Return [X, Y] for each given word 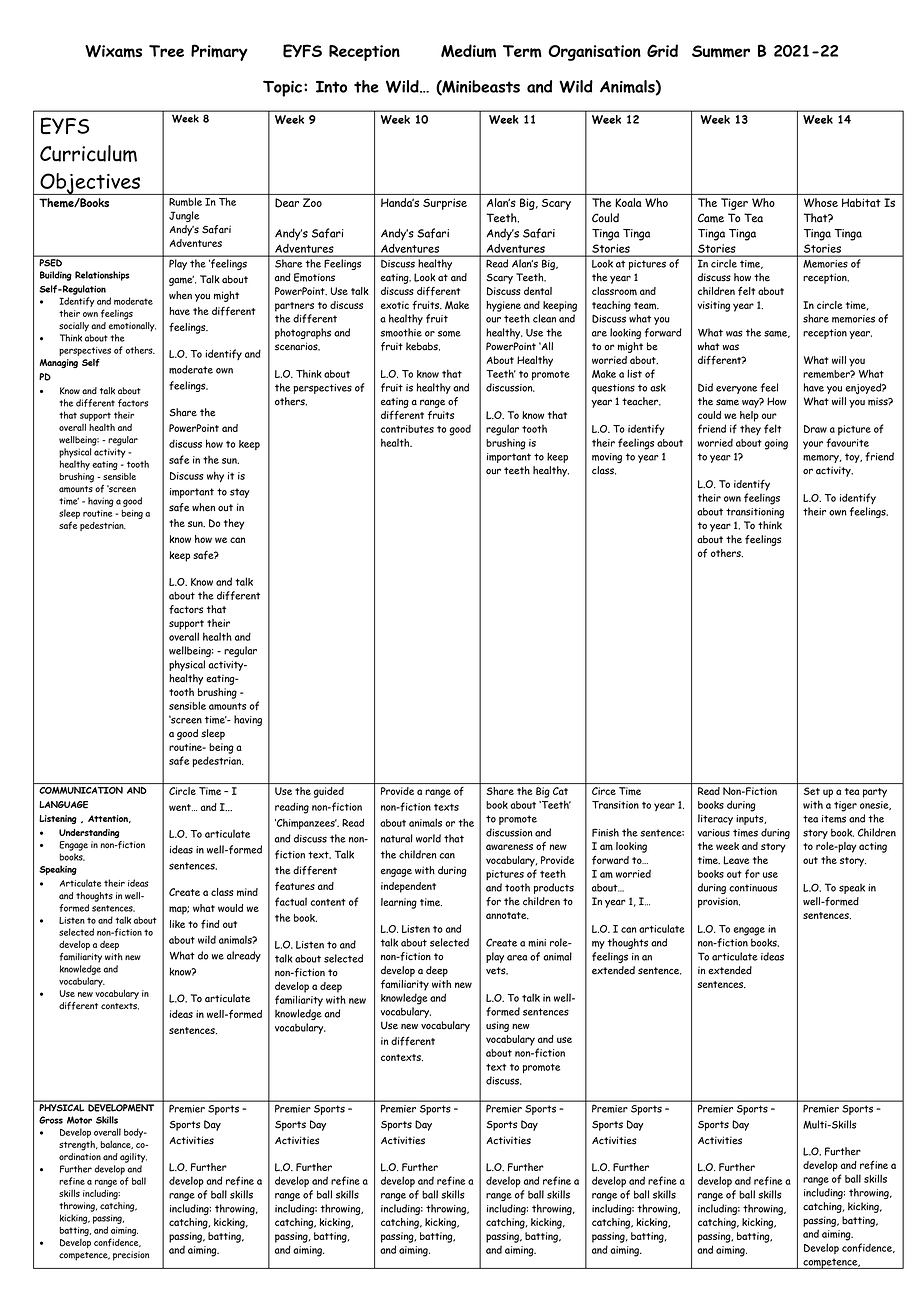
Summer [721, 51]
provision [719, 902]
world [428, 838]
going [776, 444]
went [181, 807]
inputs [751, 820]
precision [131, 1256]
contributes [407, 429]
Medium [468, 51]
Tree [166, 51]
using [497, 1026]
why [215, 476]
